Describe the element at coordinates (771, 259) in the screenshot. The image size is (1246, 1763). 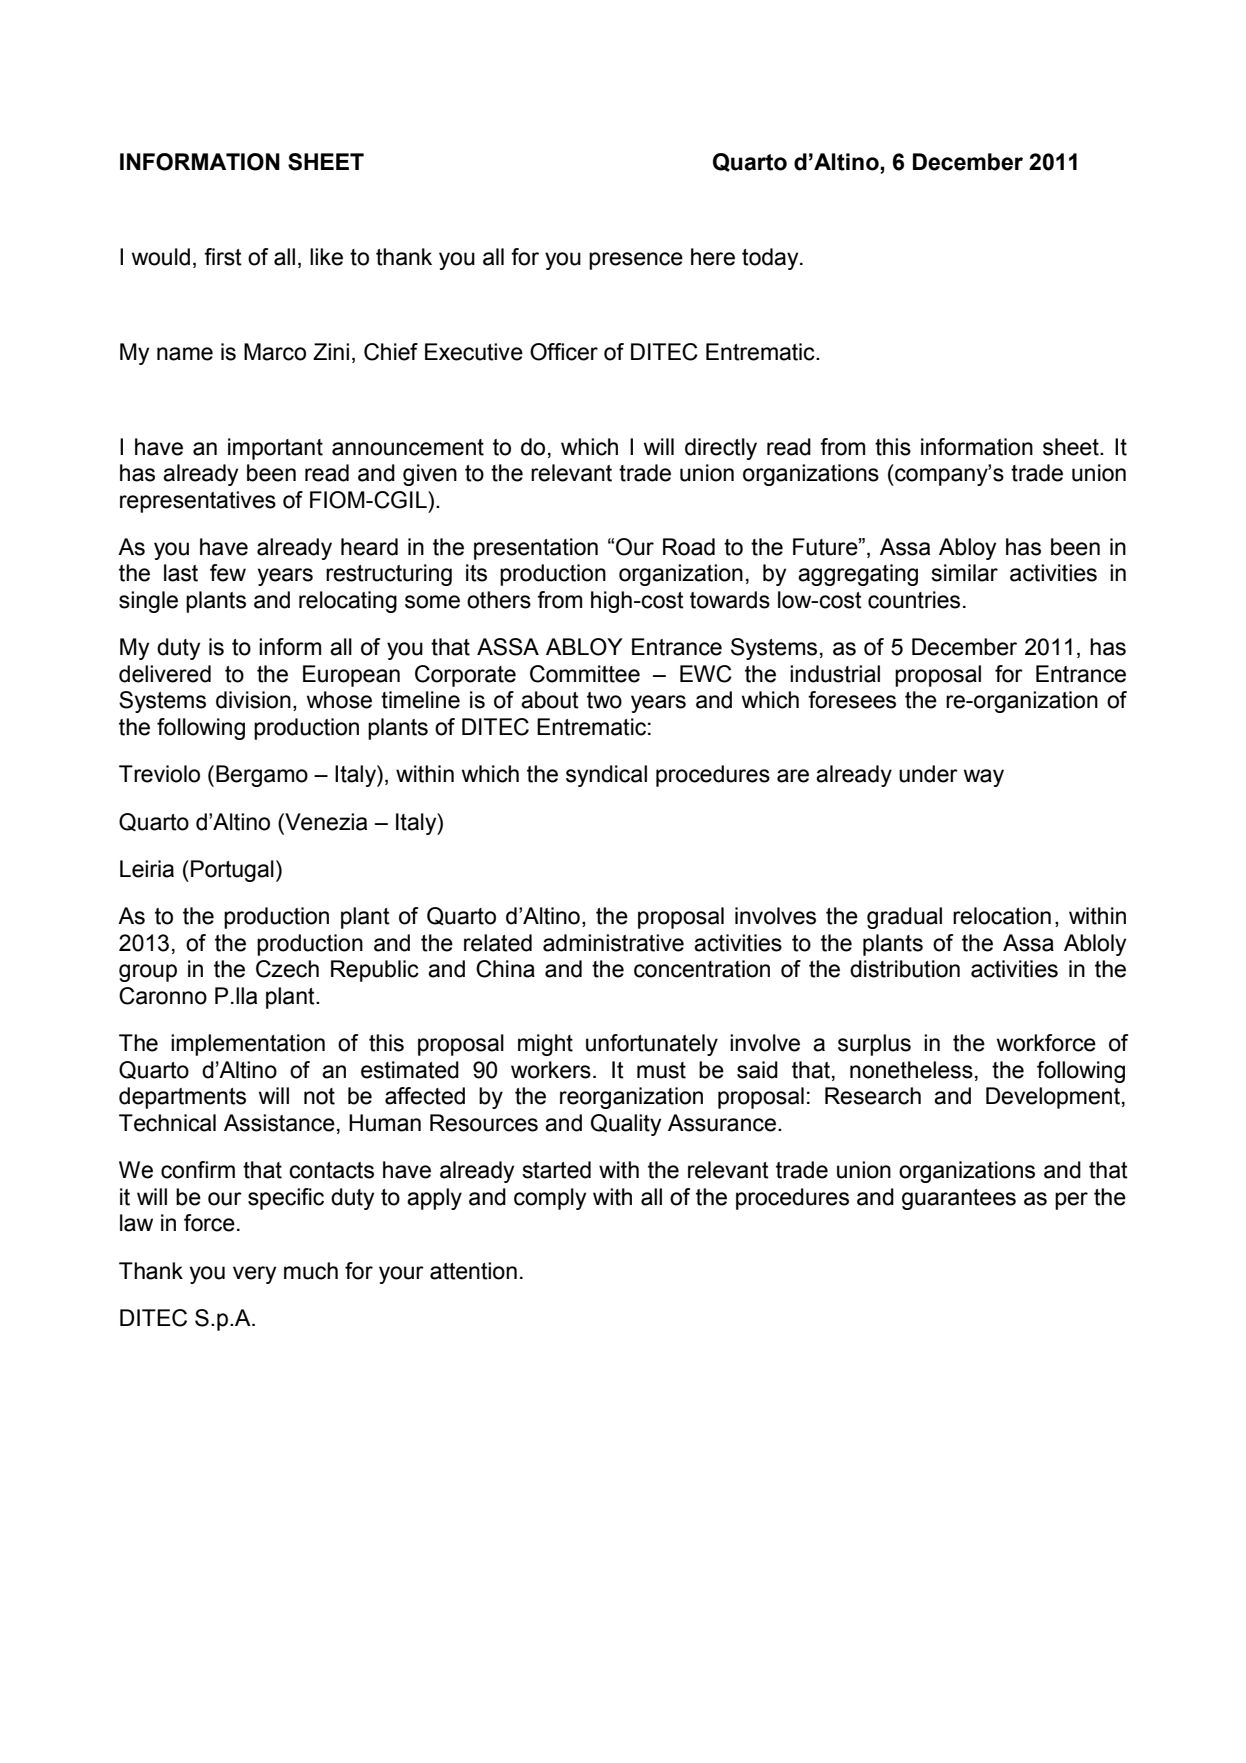
I see `today` at that location.
